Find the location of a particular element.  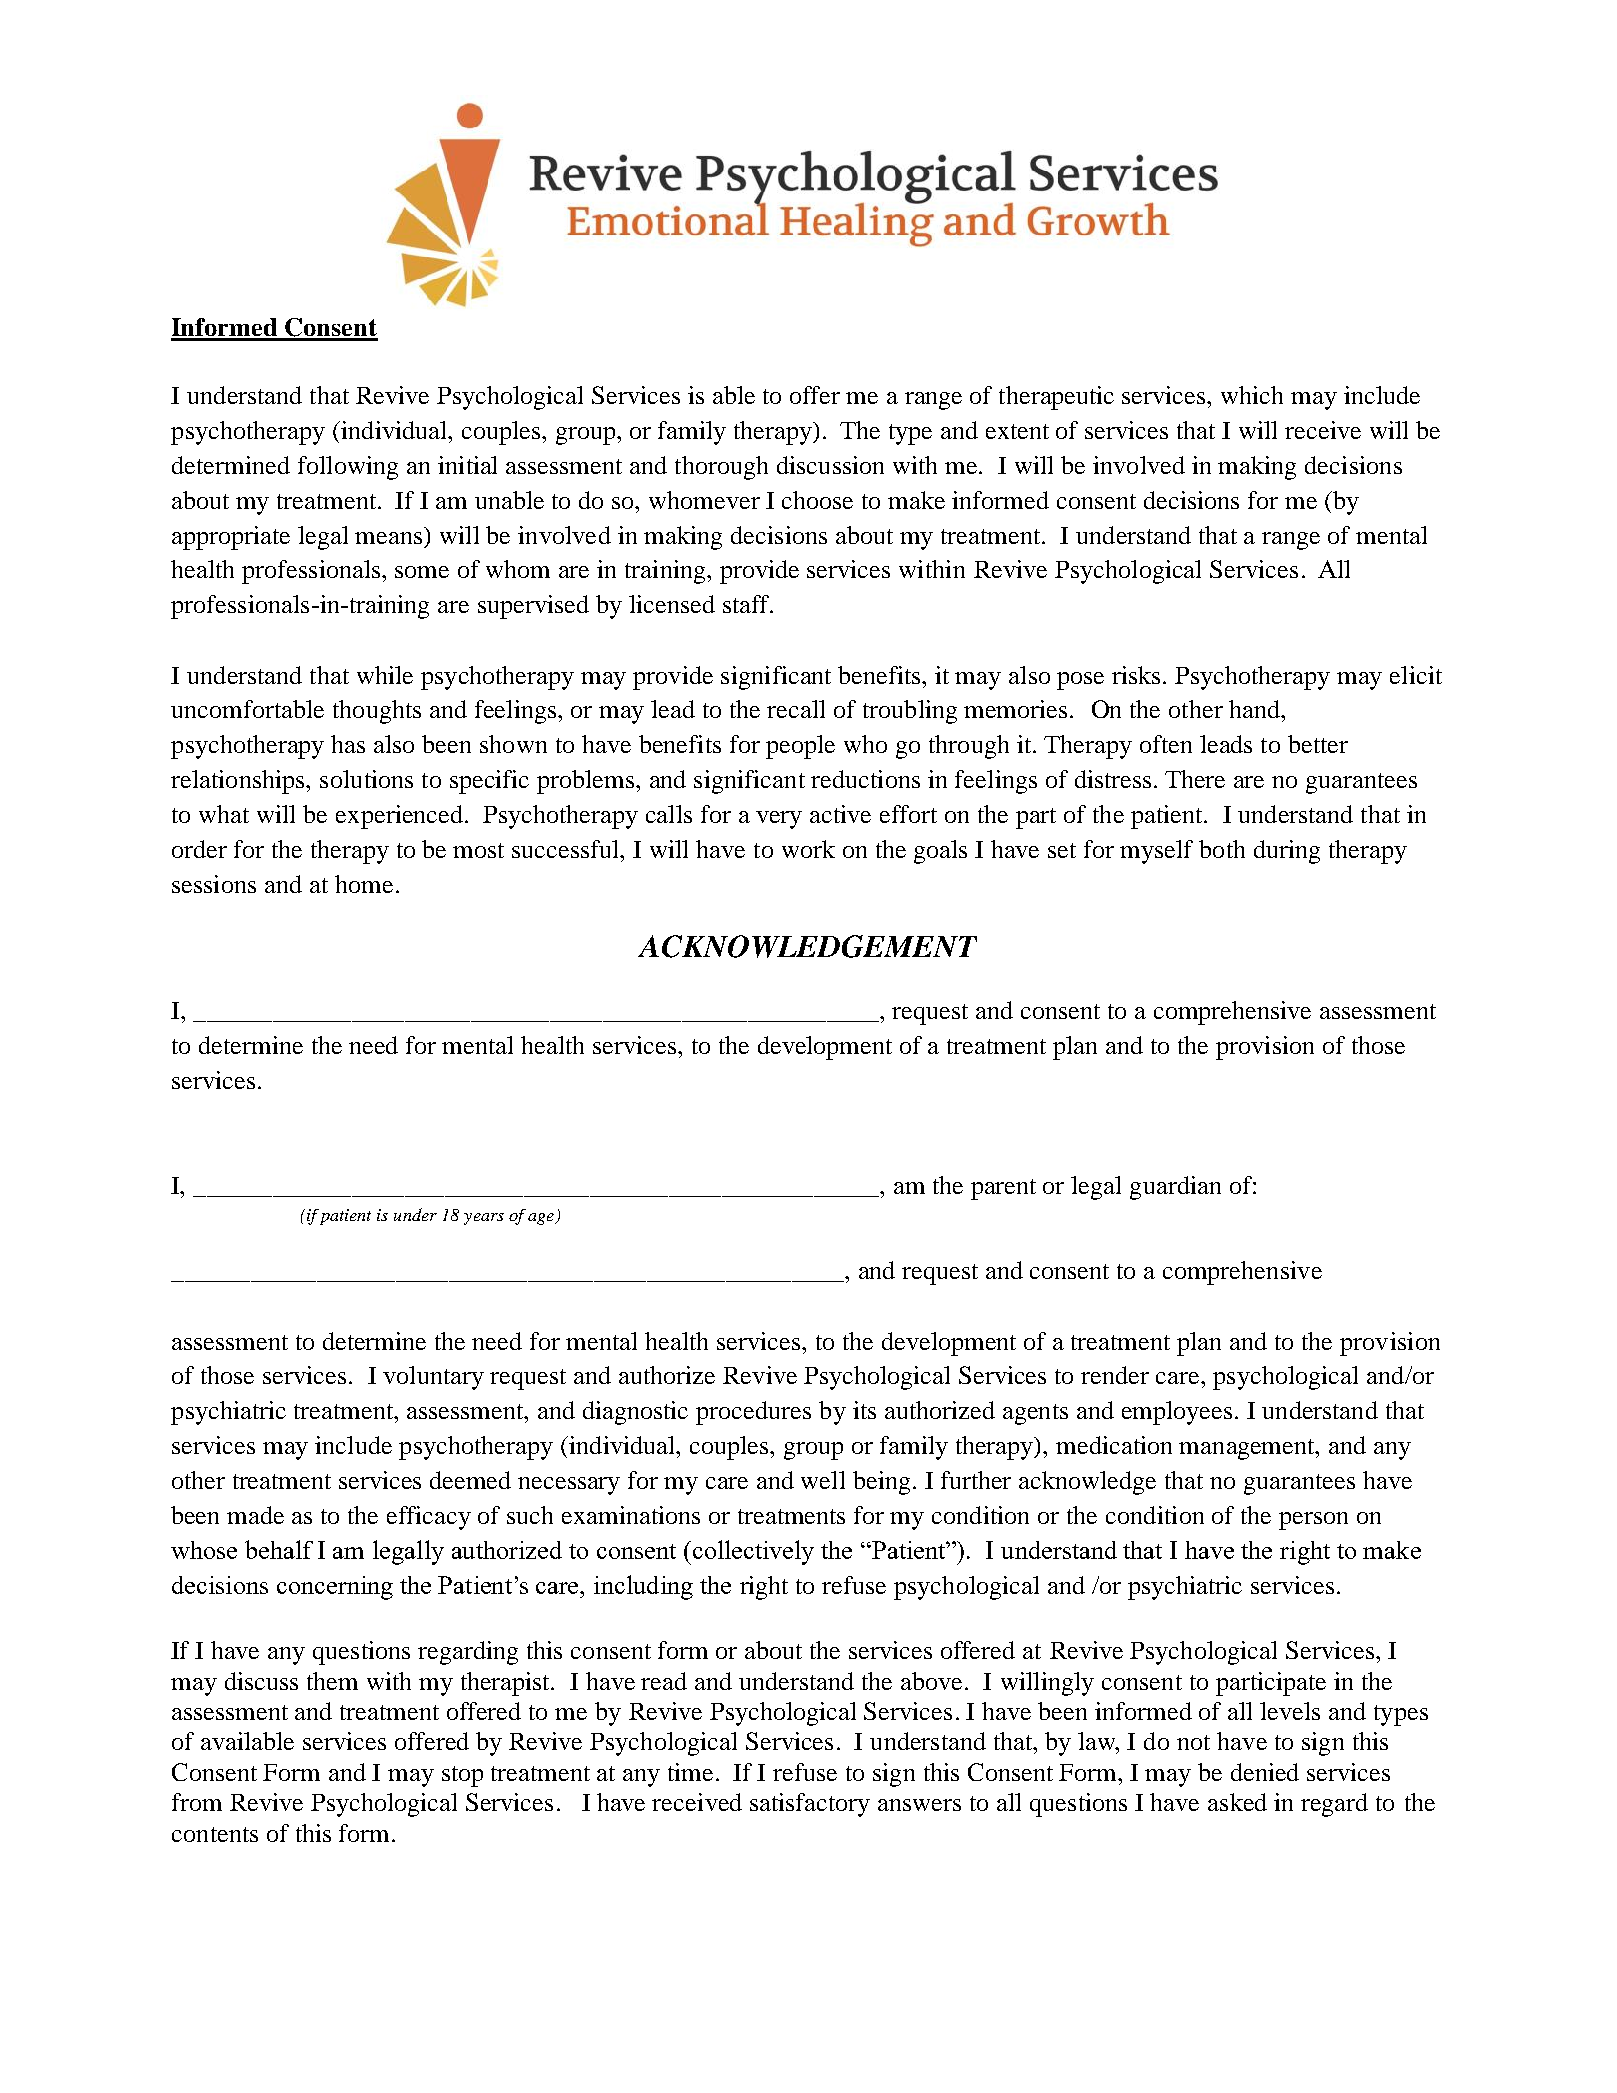

work is located at coordinates (808, 849).
